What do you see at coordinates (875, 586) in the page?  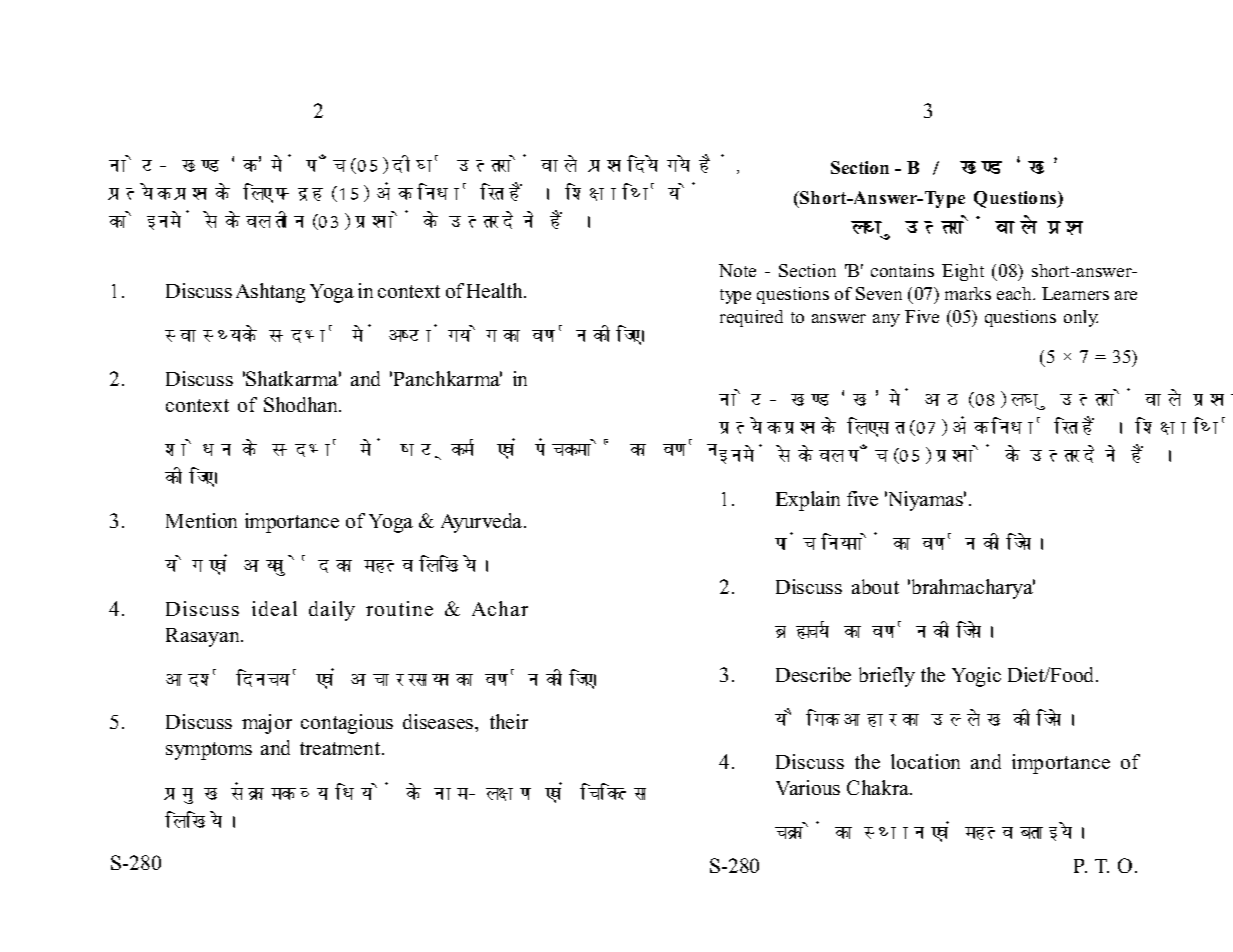 I see `about` at bounding box center [875, 586].
